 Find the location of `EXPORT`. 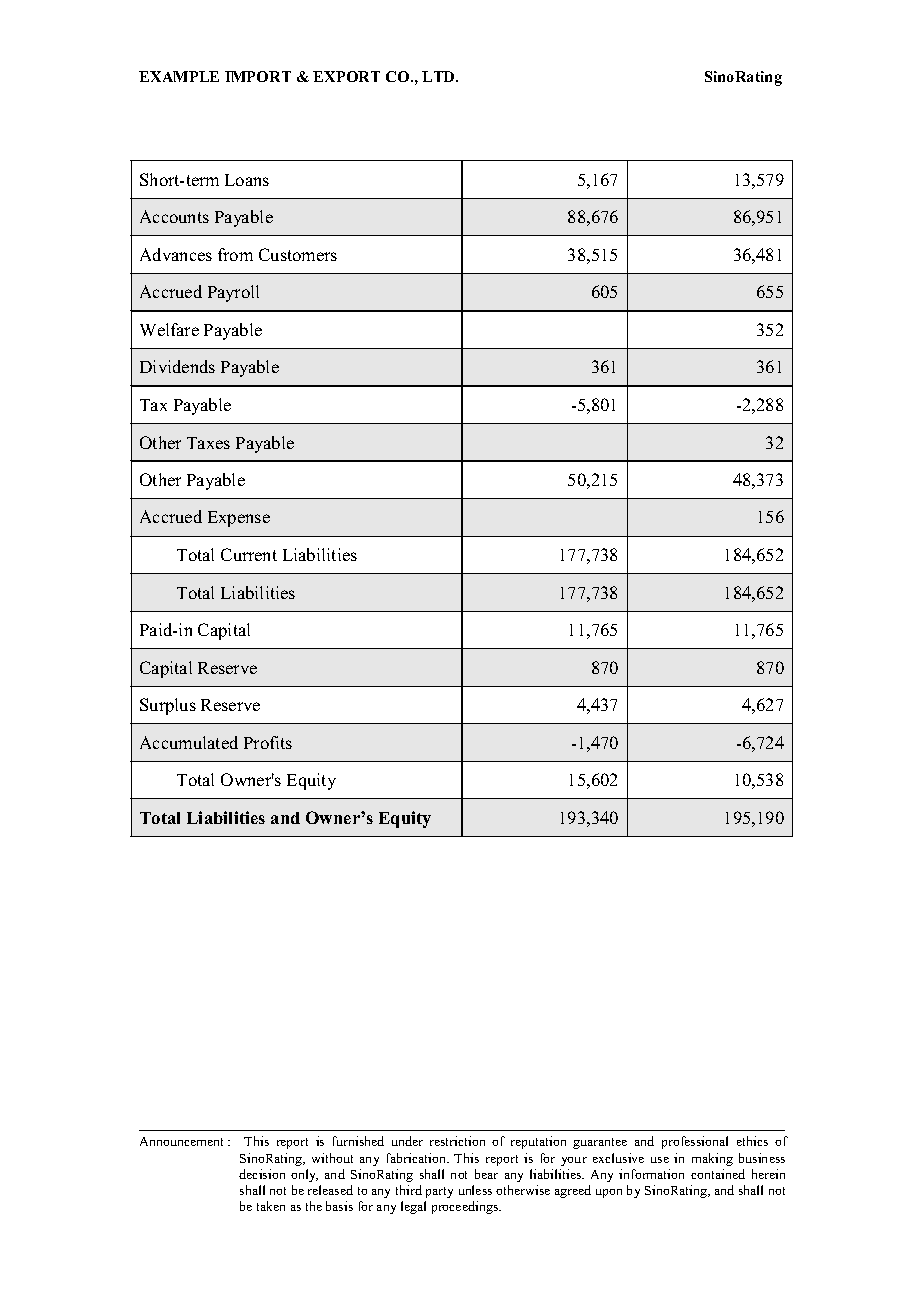

EXPORT is located at coordinates (346, 76).
